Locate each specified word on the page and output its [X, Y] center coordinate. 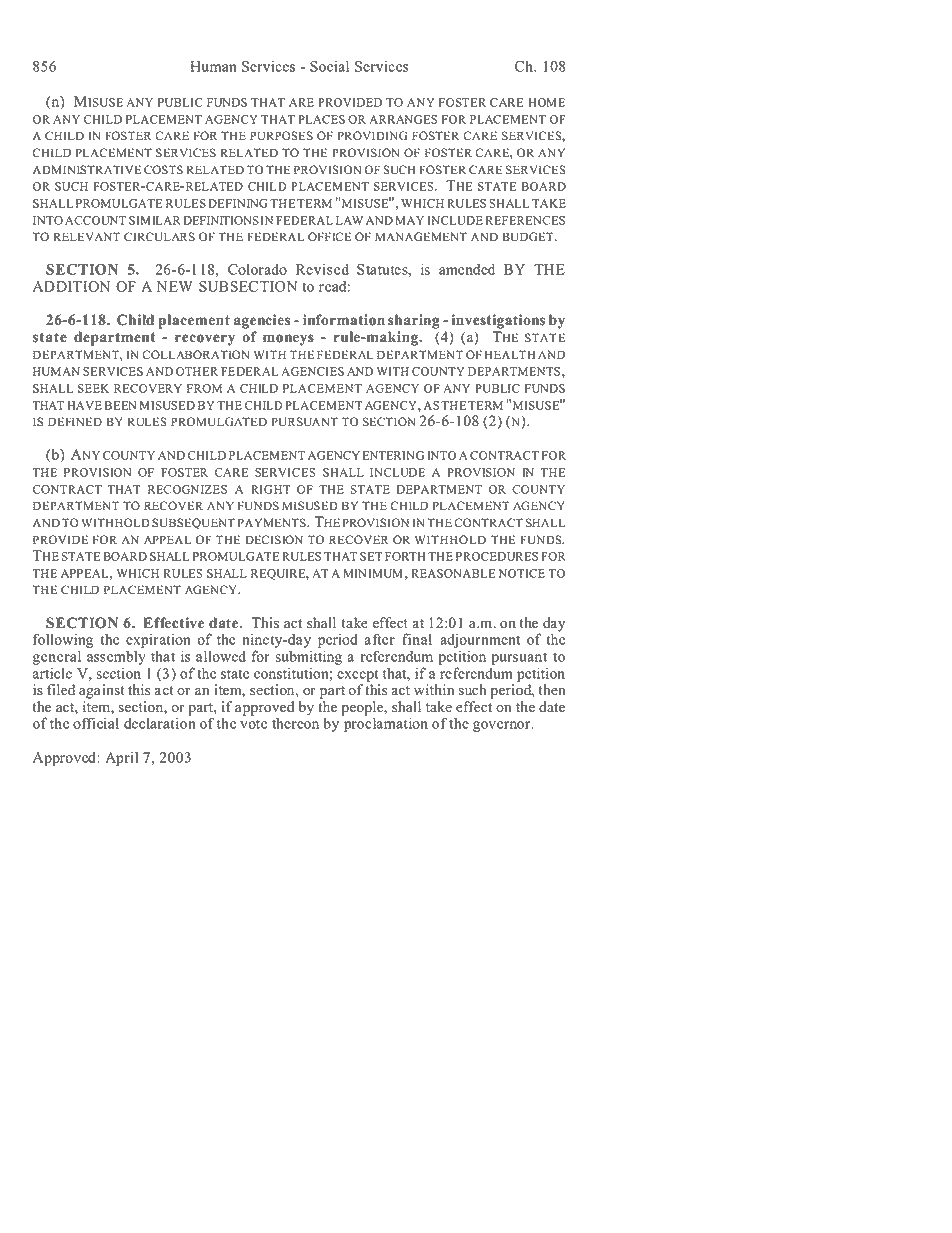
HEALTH [510, 354]
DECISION [274, 540]
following [63, 640]
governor [503, 726]
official [96, 723]
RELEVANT [86, 236]
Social [329, 66]
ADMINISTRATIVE [87, 170]
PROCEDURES [497, 556]
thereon [295, 723]
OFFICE [329, 237]
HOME [547, 102]
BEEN [120, 405]
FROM [204, 388]
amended [467, 269]
